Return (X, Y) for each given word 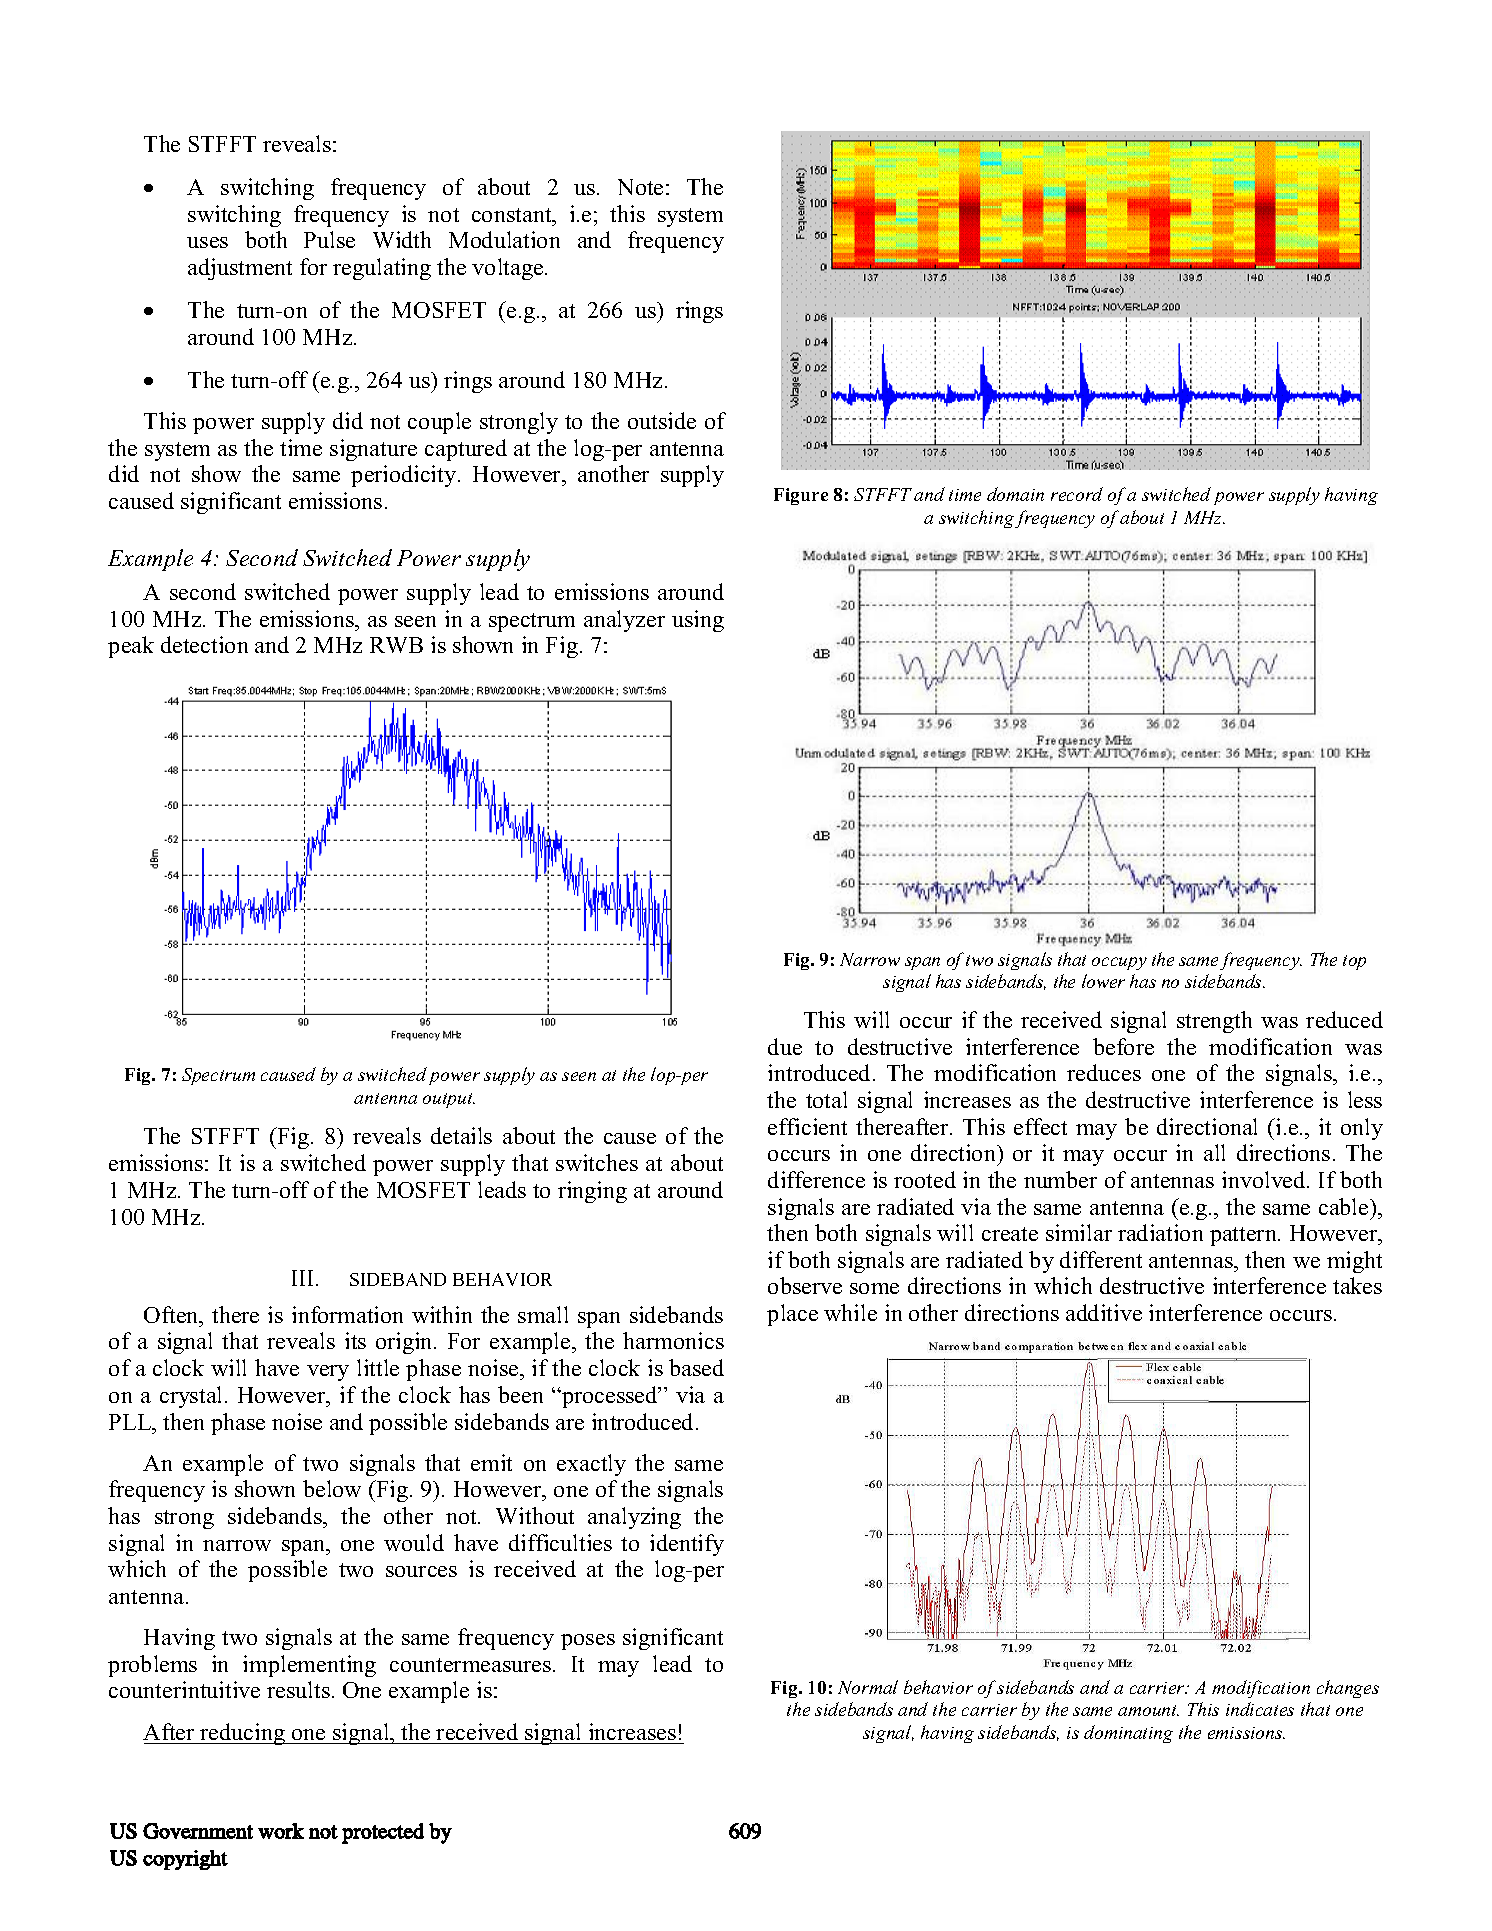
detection (204, 644)
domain (1015, 494)
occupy (1119, 963)
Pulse (329, 239)
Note (640, 187)
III (304, 1278)
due (785, 1046)
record (1077, 494)
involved (1265, 1179)
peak (131, 647)
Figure (801, 496)
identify (687, 1545)
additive (1104, 1312)
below (332, 1488)
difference (816, 1179)
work (281, 1831)
